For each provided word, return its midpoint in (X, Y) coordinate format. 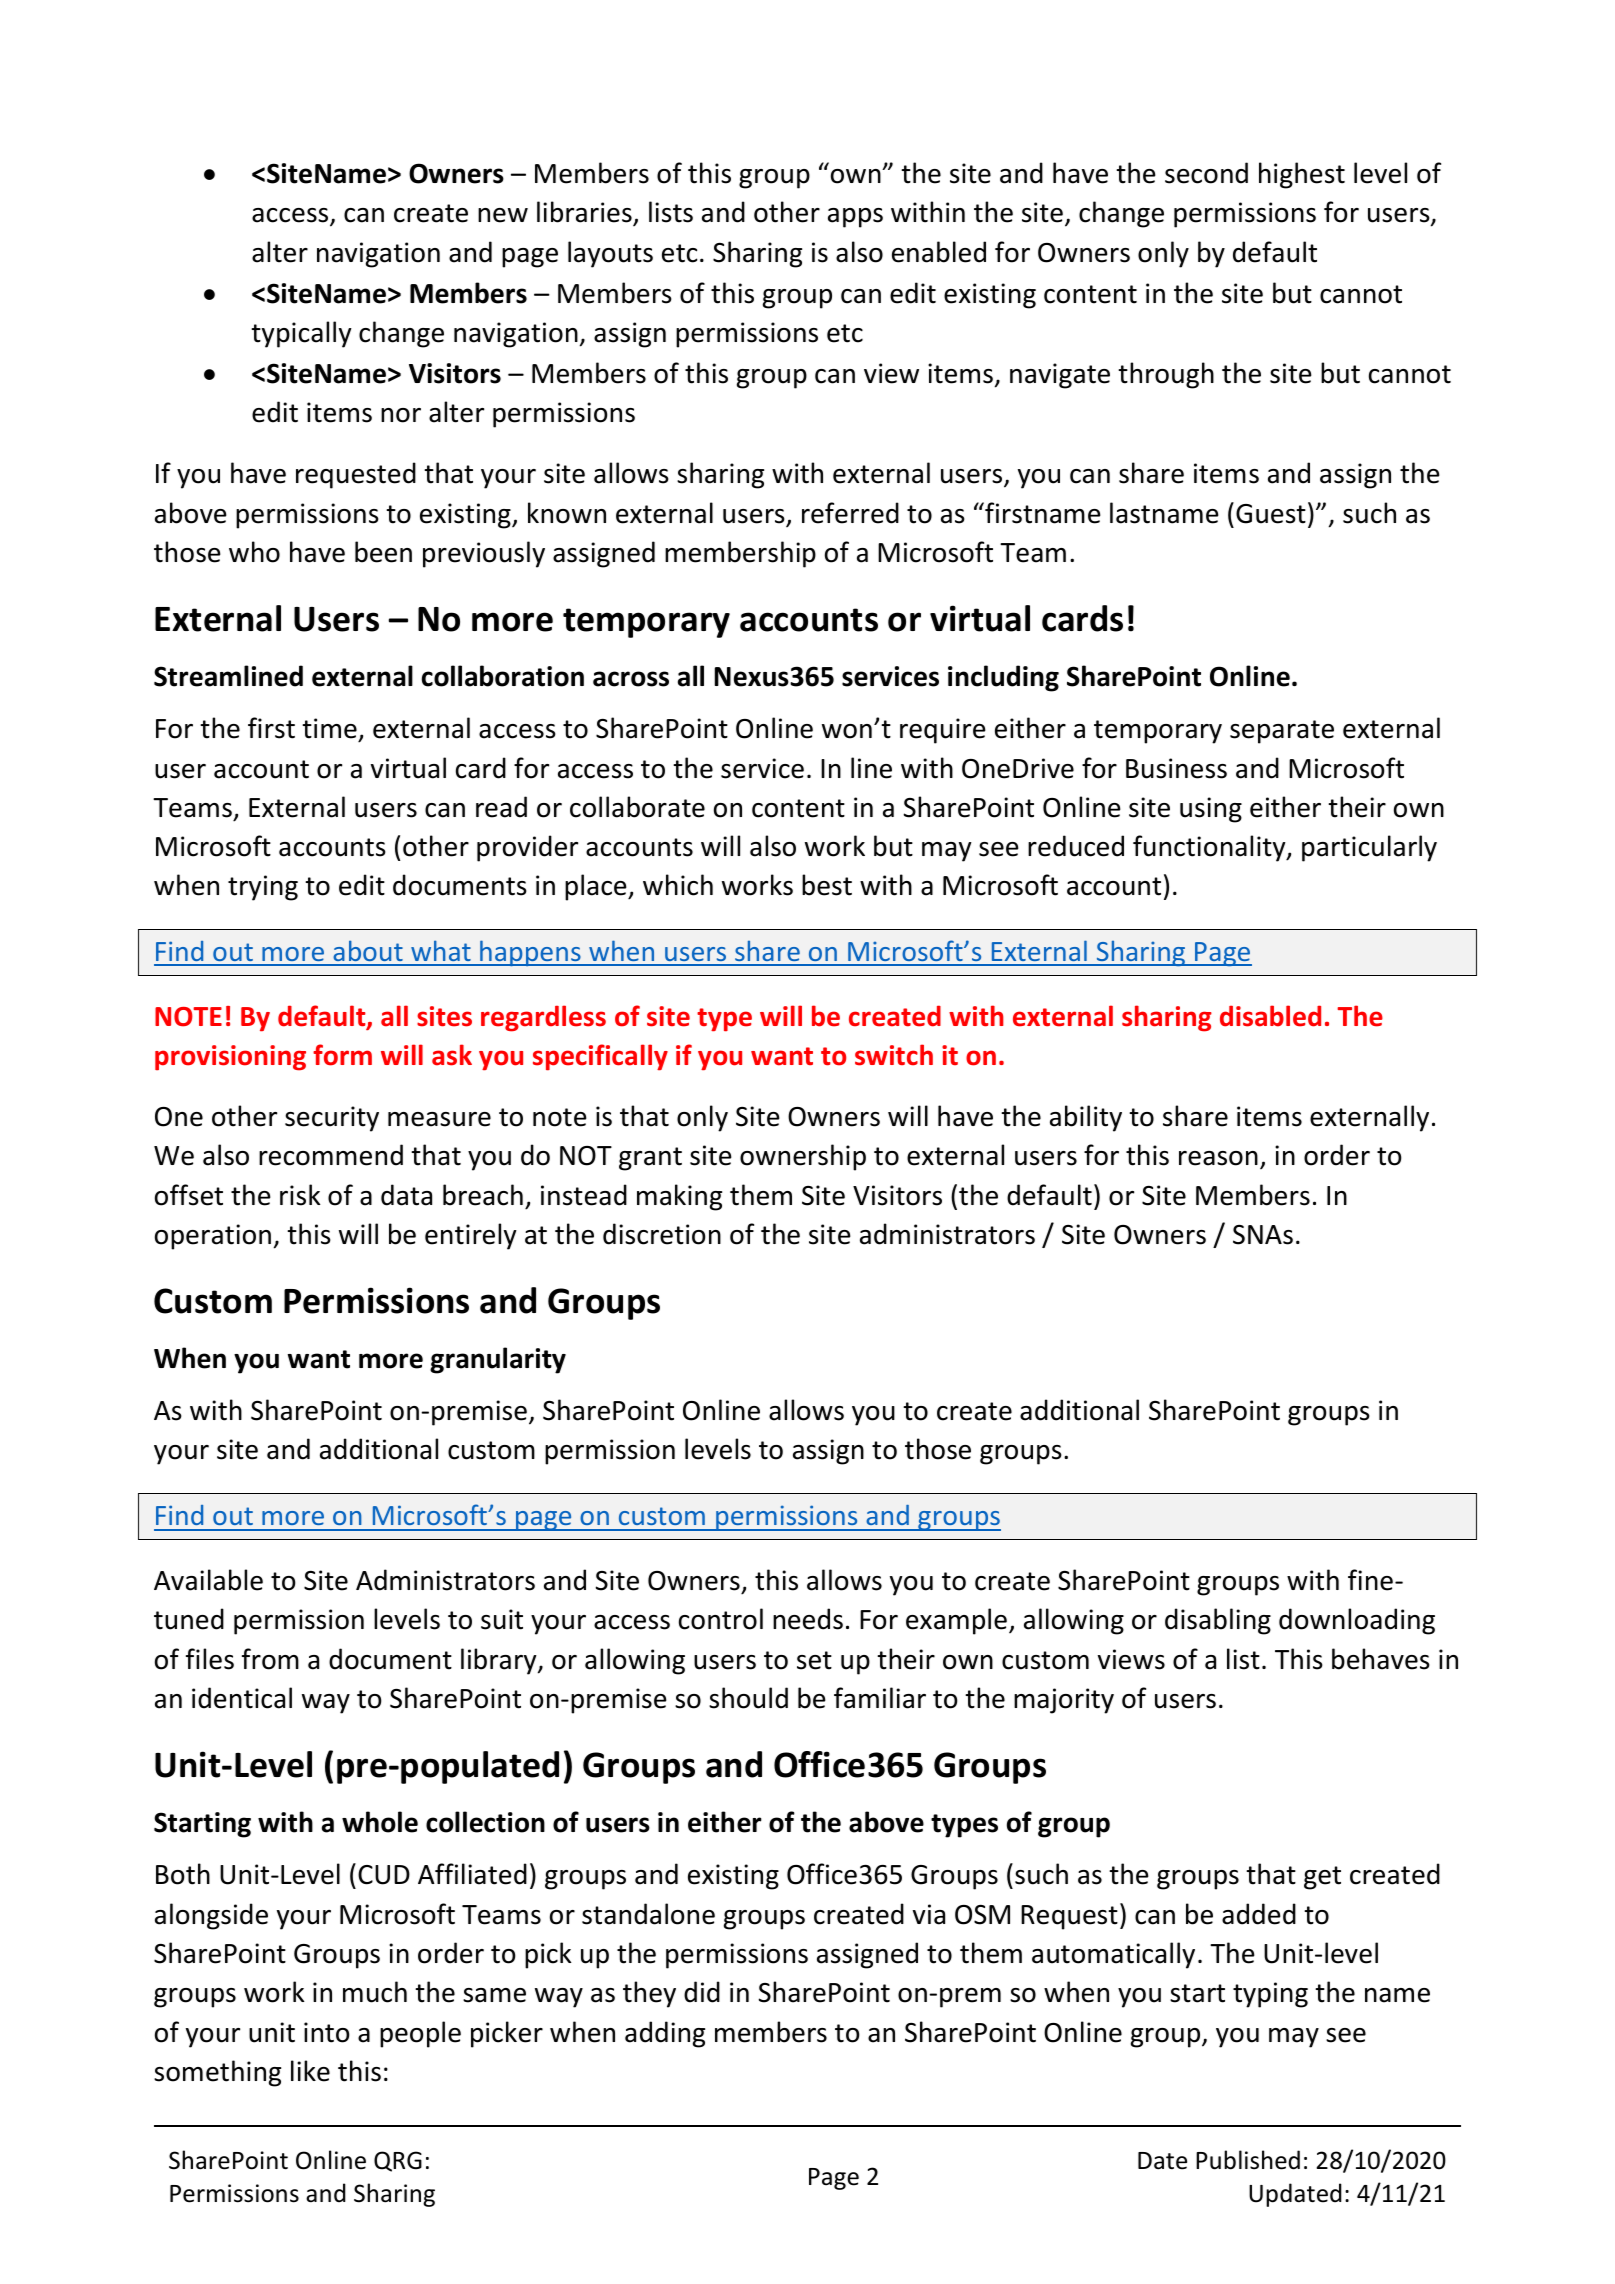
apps (855, 218)
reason (1218, 1158)
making (679, 1197)
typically (301, 334)
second (1206, 173)
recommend (331, 1155)
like (310, 2071)
